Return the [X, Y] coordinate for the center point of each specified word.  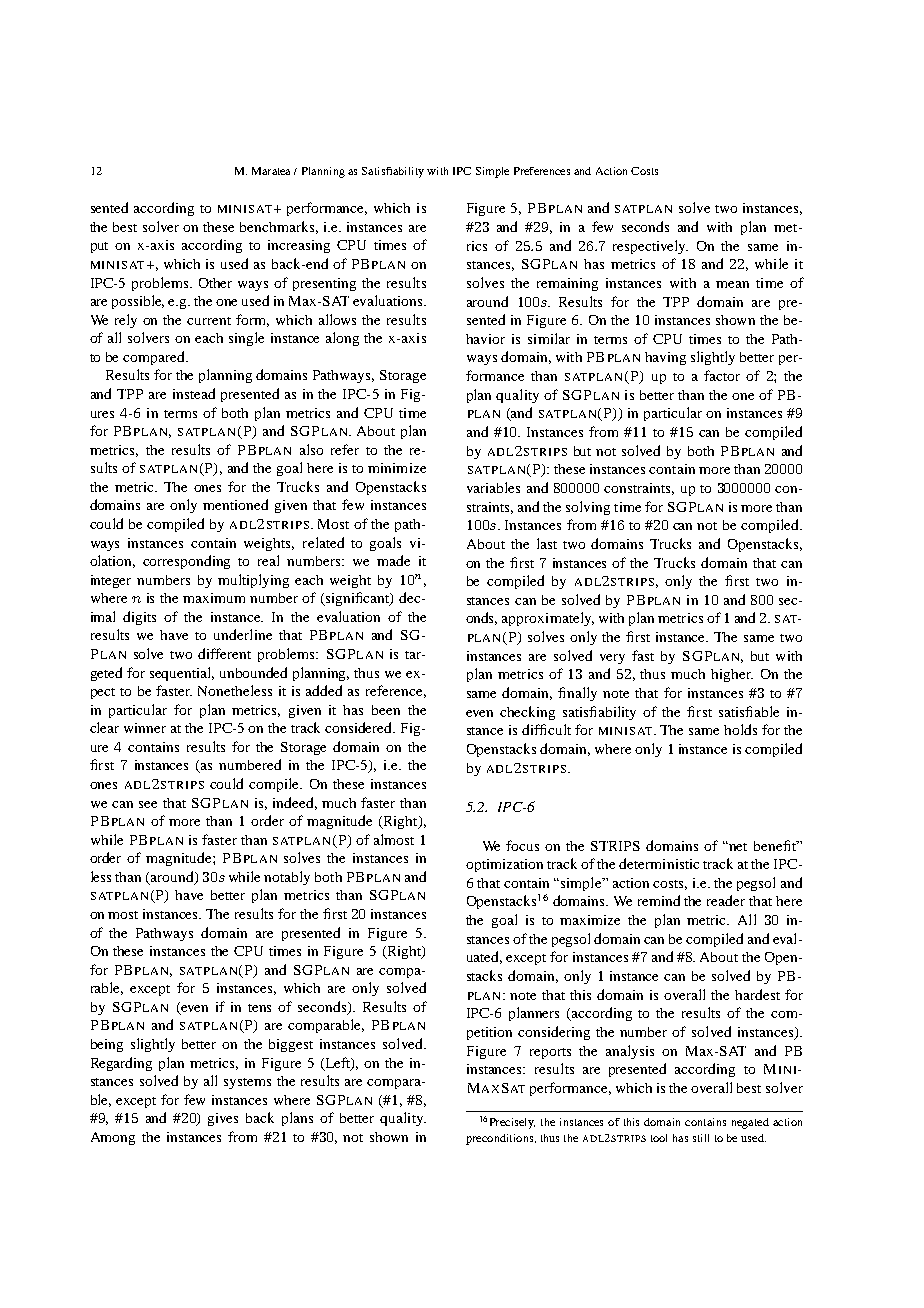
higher [732, 675]
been [386, 710]
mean [732, 284]
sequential [182, 674]
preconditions [501, 1139]
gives [223, 1119]
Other [215, 283]
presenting [324, 284]
